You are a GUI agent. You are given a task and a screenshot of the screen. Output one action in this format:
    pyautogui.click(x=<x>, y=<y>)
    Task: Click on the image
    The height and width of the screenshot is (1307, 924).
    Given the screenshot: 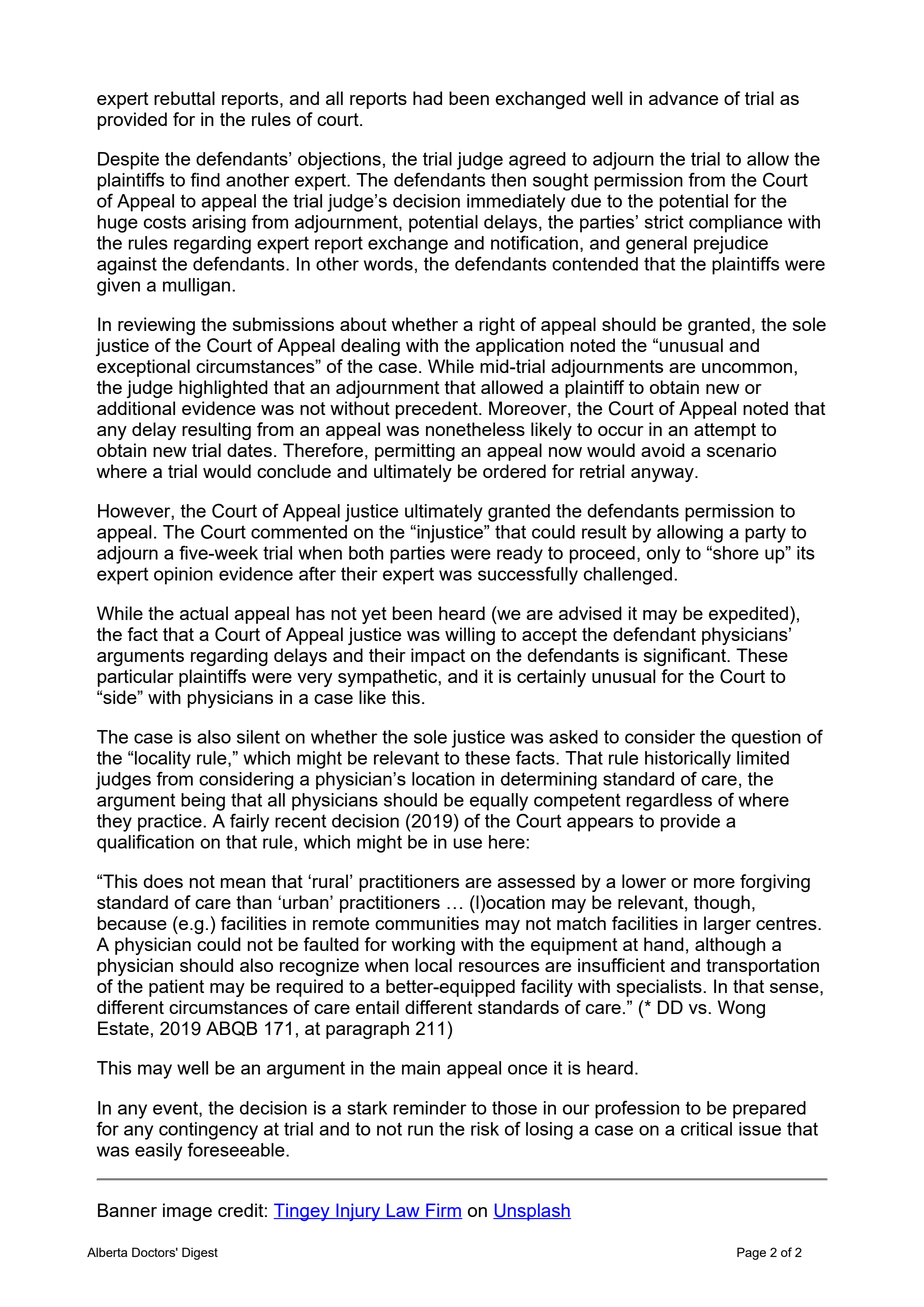 What is the action you would take?
    pyautogui.click(x=187, y=1212)
